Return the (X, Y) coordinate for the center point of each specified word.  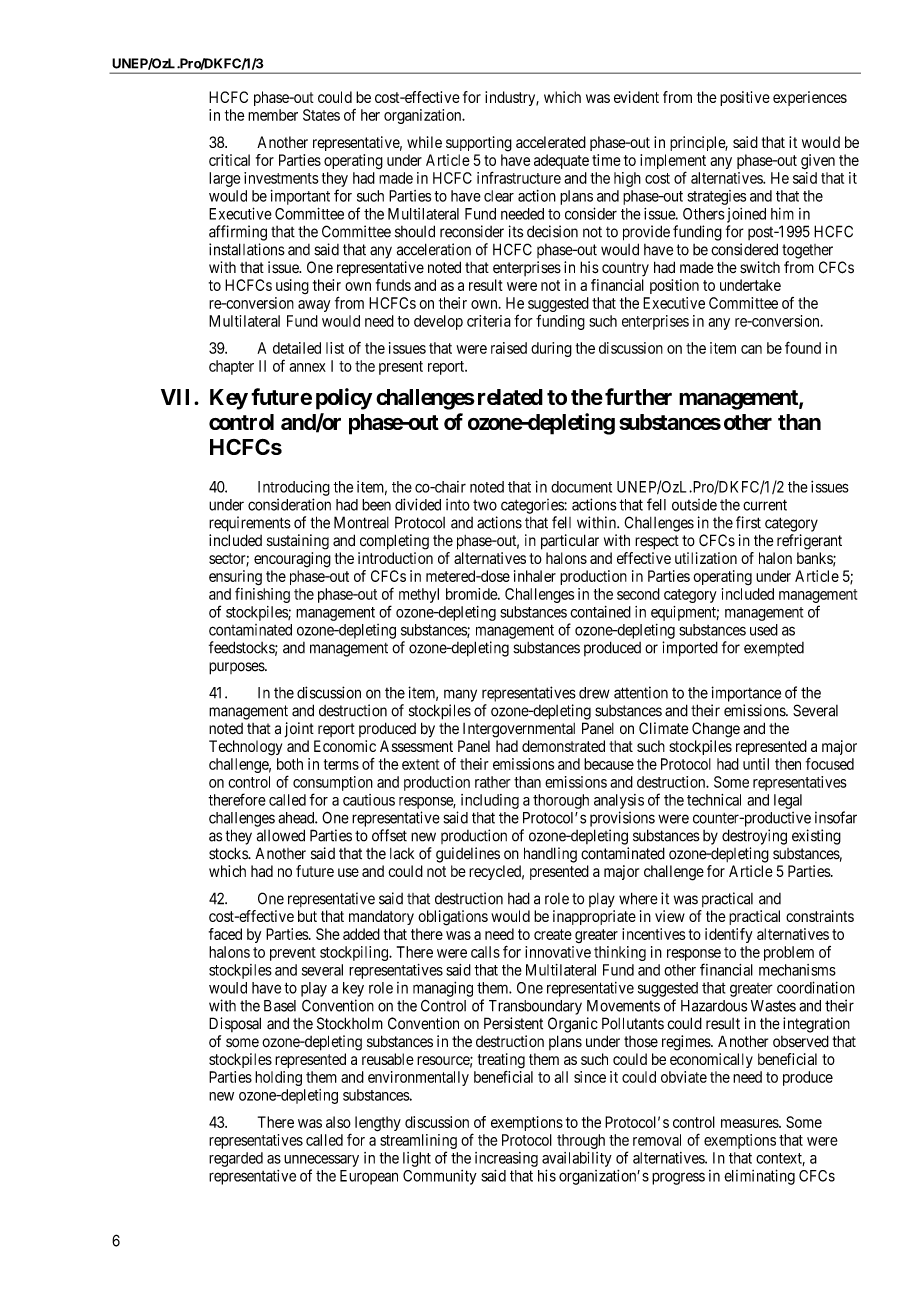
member (273, 115)
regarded (236, 1159)
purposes (237, 668)
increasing (506, 1159)
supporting (479, 144)
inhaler (535, 576)
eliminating (759, 1177)
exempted (774, 649)
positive (745, 98)
